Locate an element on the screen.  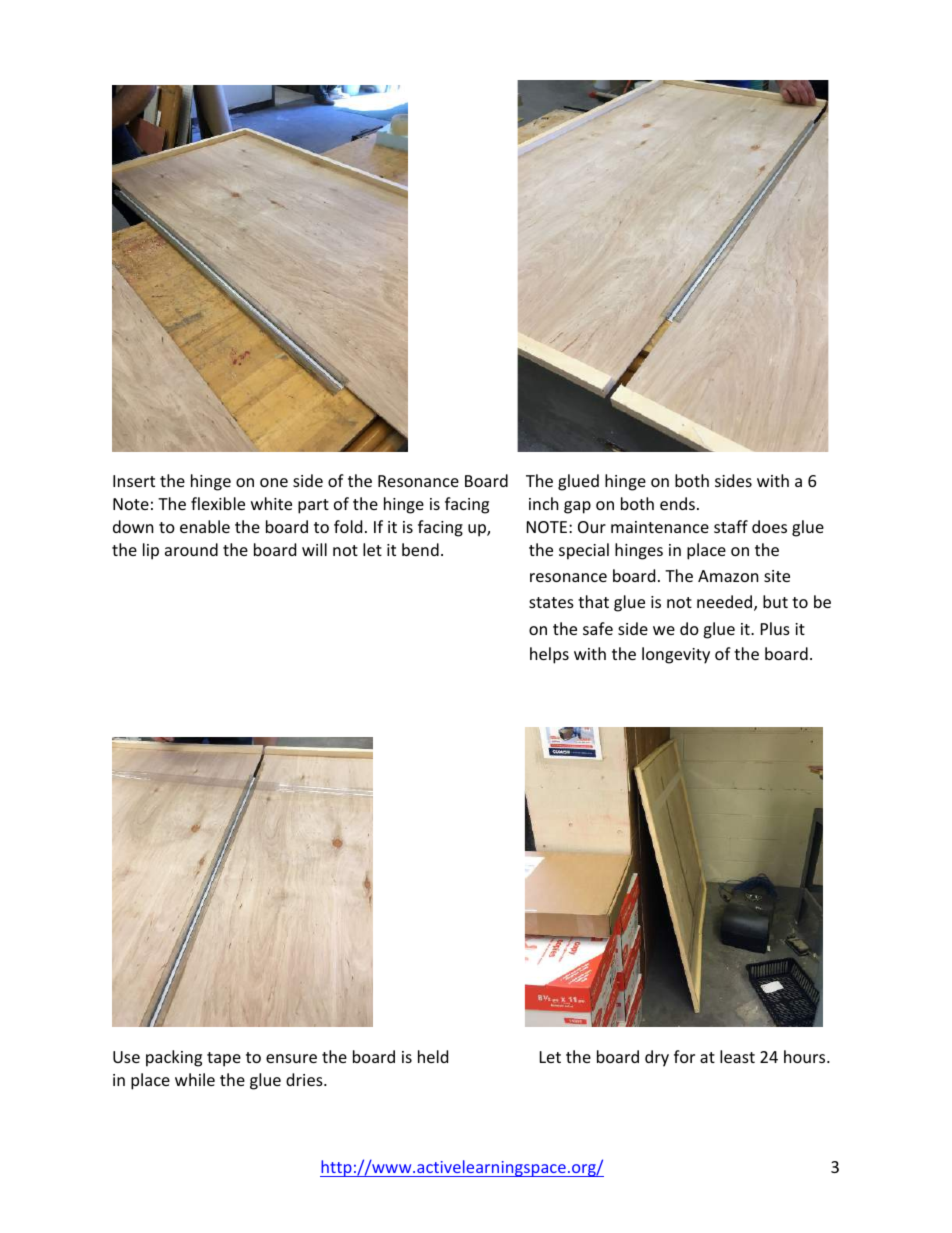
held is located at coordinates (433, 1056).
